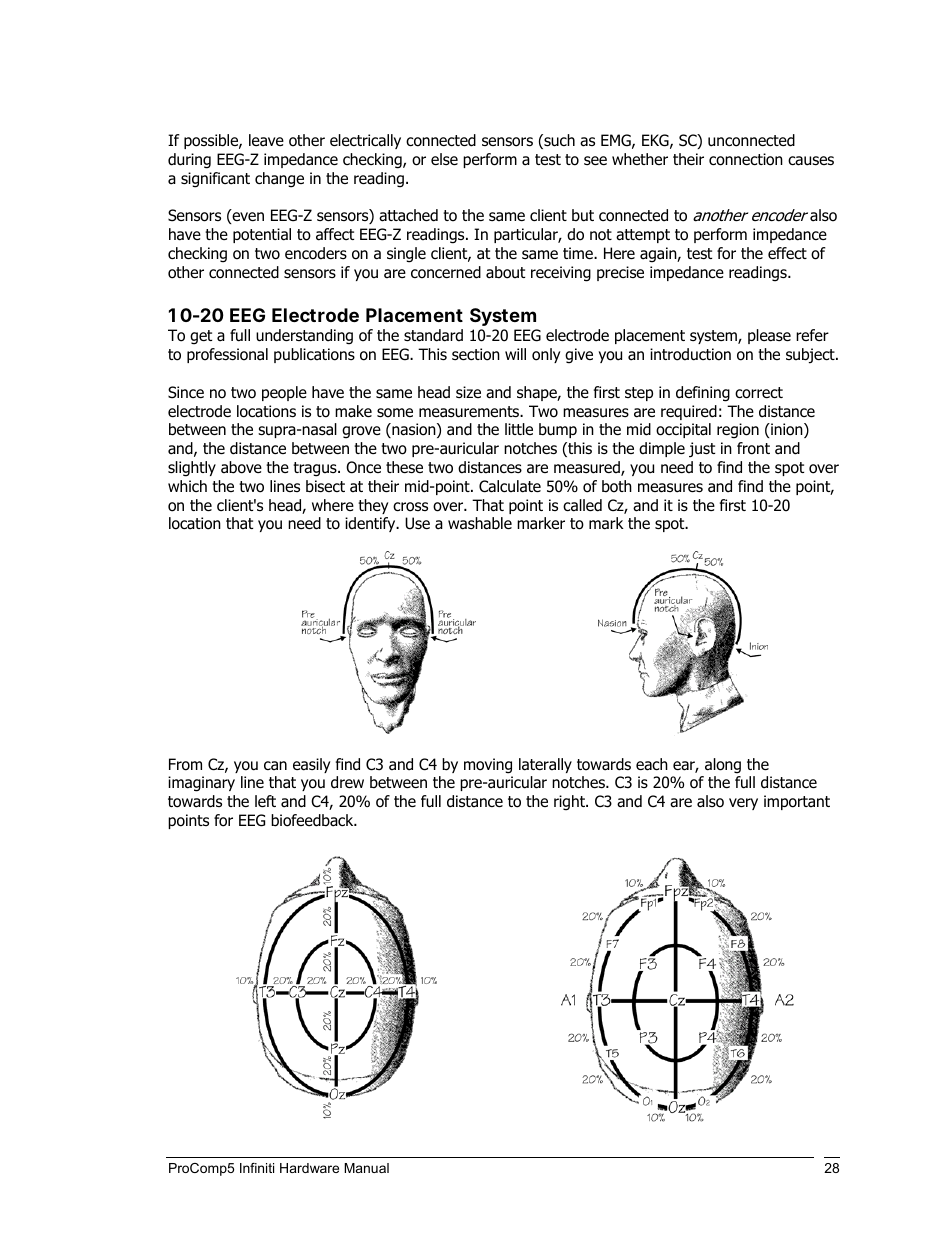  Describe the element at coordinates (570, 803) in the screenshot. I see `right` at that location.
